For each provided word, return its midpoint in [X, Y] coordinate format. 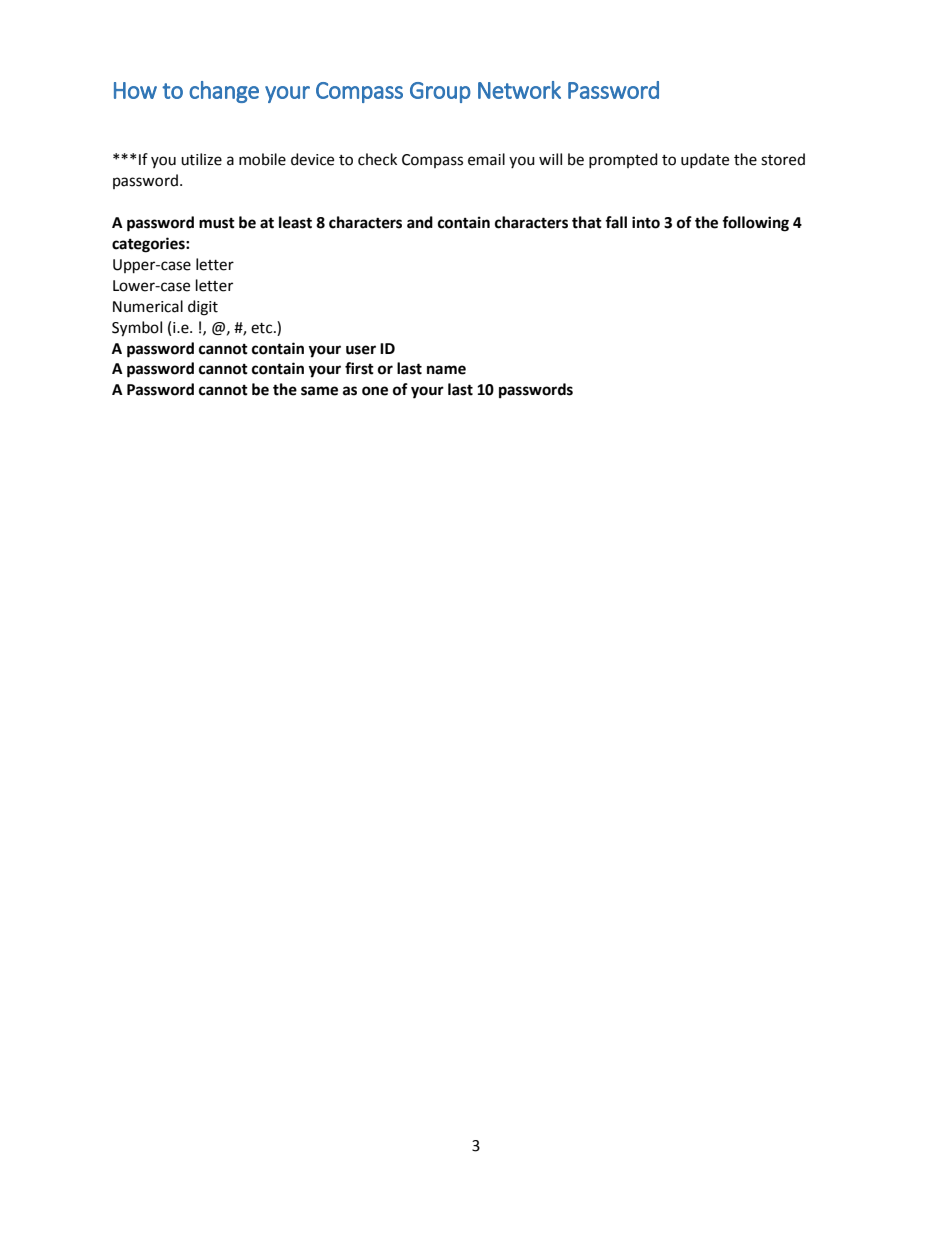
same [319, 391]
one [375, 391]
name [446, 370]
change [224, 92]
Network [519, 90]
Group [440, 92]
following [755, 224]
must [217, 223]
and [420, 222]
